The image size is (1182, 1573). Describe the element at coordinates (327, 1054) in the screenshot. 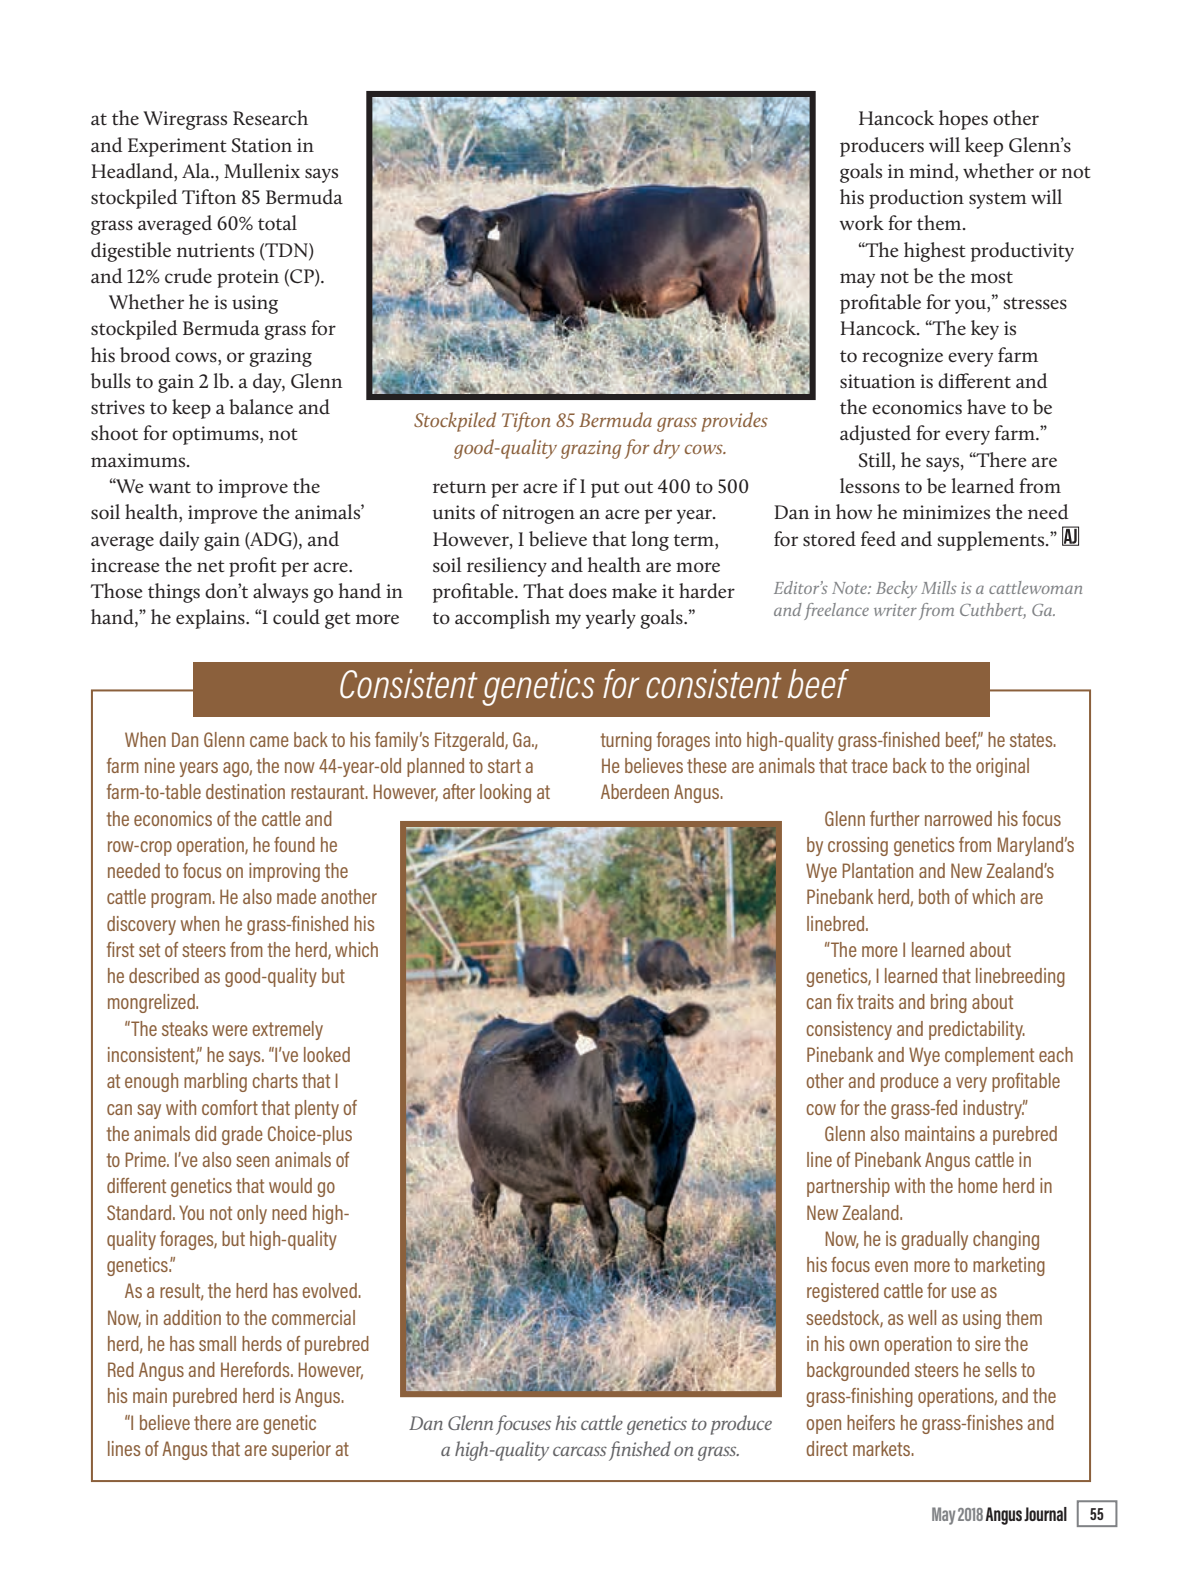

I see `looked` at that location.
